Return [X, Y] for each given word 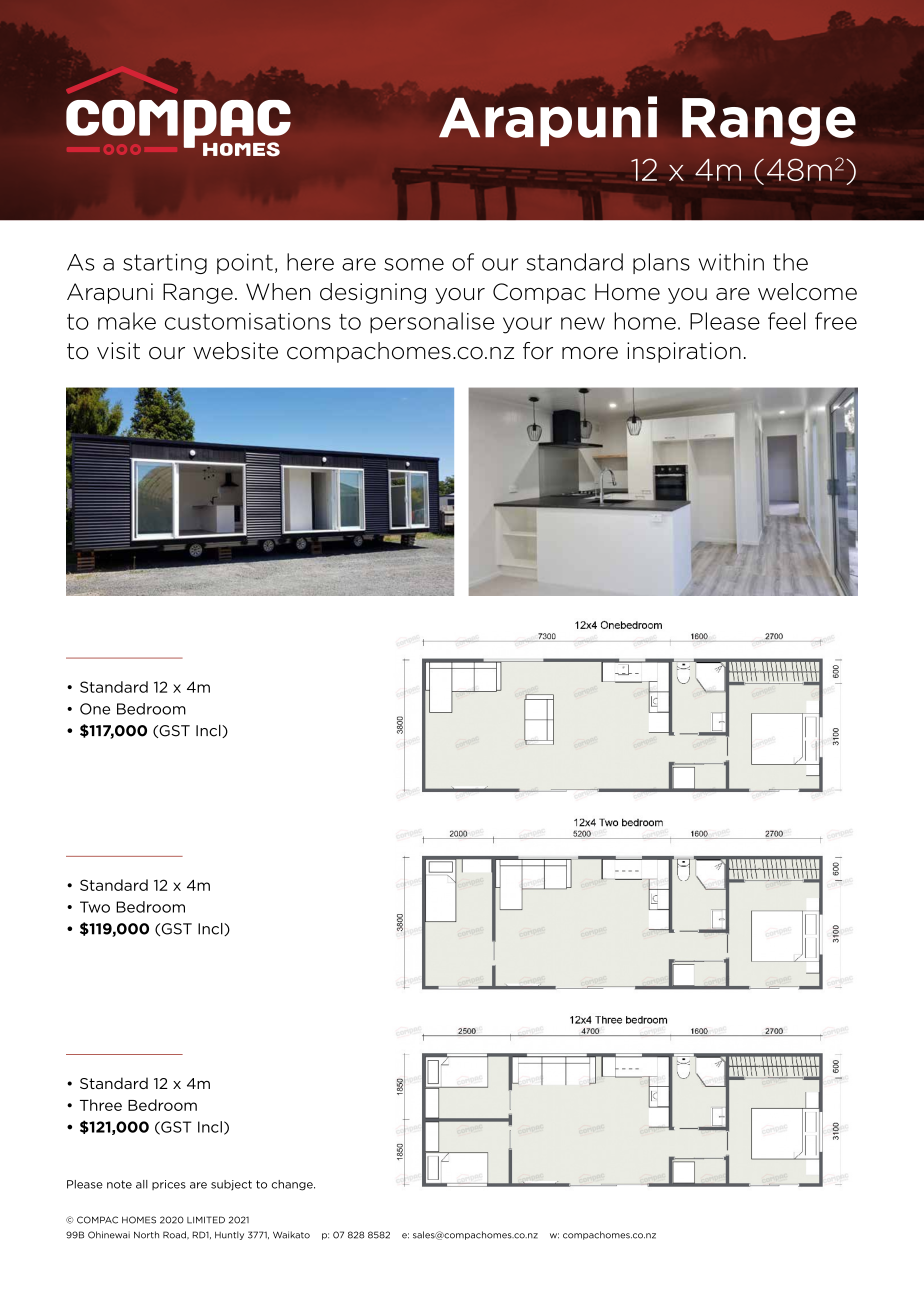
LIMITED [206, 1220]
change [293, 1185]
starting [165, 264]
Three [101, 1105]
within [731, 262]
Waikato [291, 1235]
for [538, 351]
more [590, 353]
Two [95, 907]
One [95, 709]
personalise [432, 322]
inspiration [684, 352]
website [235, 351]
